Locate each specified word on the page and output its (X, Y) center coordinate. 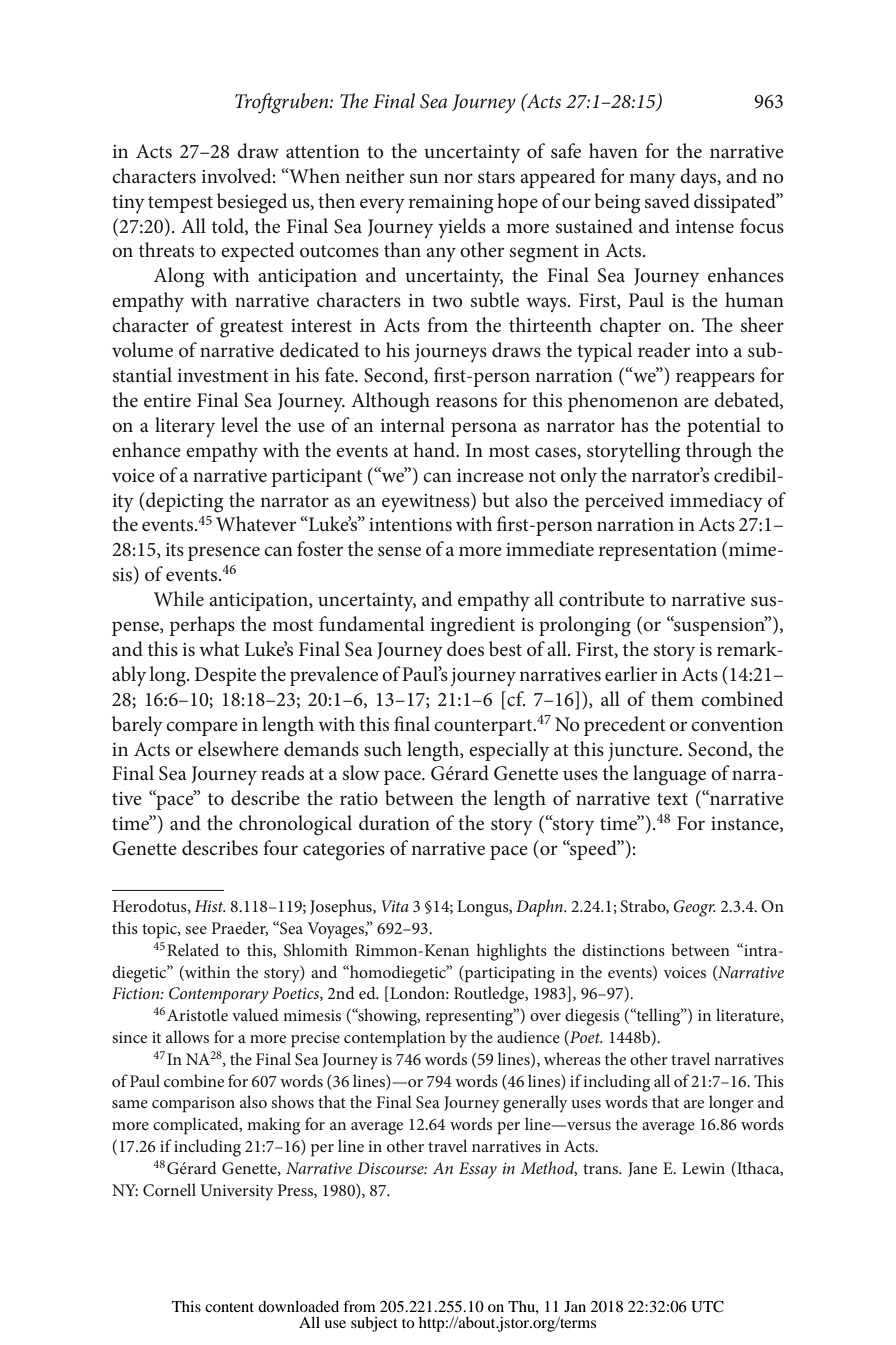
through (719, 452)
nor (458, 178)
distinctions (623, 949)
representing (470, 1017)
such (383, 749)
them (672, 699)
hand (436, 449)
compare (202, 728)
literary (185, 427)
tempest (180, 204)
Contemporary (219, 995)
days (699, 178)
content (229, 1307)
